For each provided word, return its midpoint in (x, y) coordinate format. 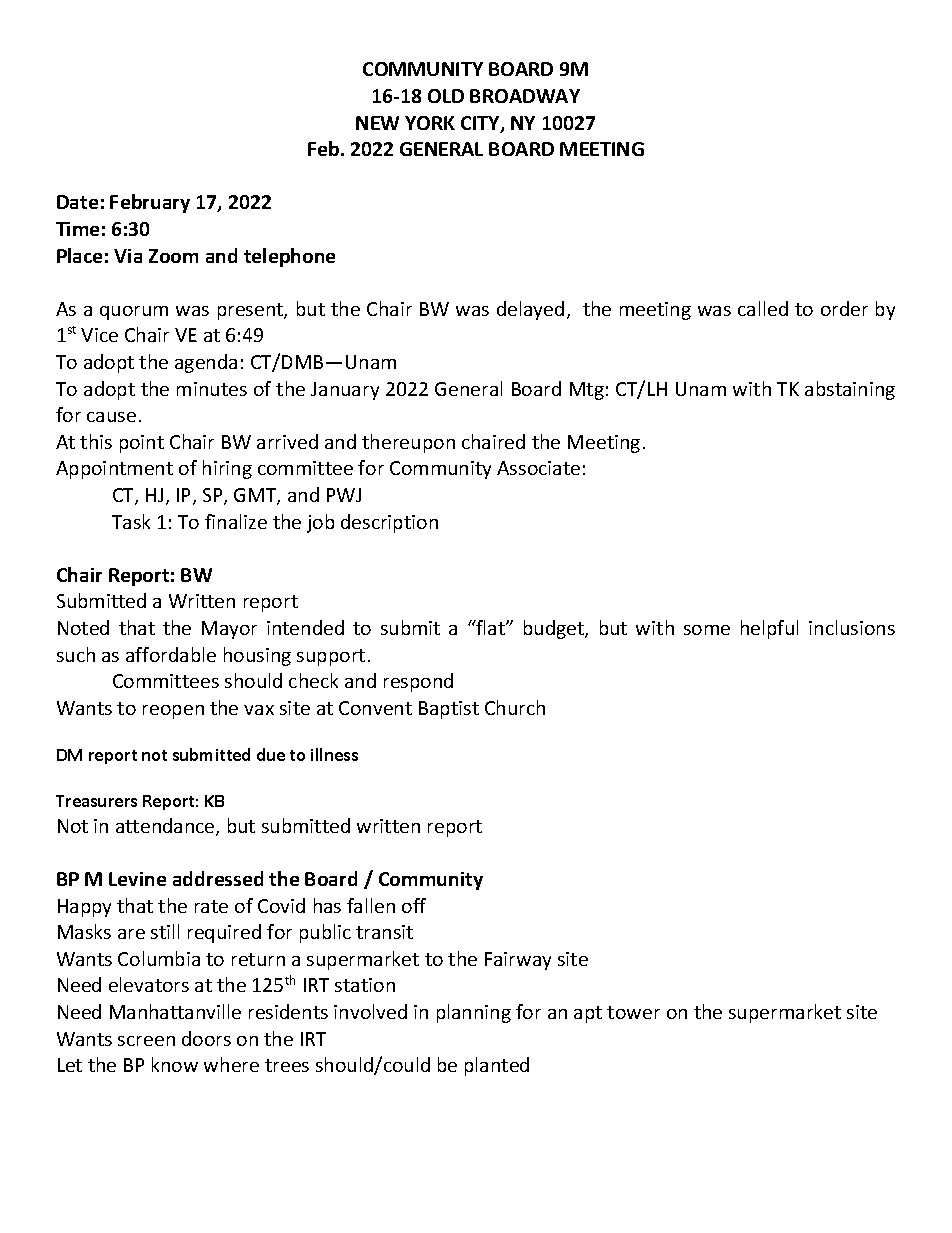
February (150, 203)
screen (146, 1041)
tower (633, 1012)
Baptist (449, 710)
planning (474, 1013)
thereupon (408, 443)
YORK (430, 123)
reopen (173, 712)
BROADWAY (525, 96)
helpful (769, 629)
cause (111, 417)
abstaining (850, 390)
